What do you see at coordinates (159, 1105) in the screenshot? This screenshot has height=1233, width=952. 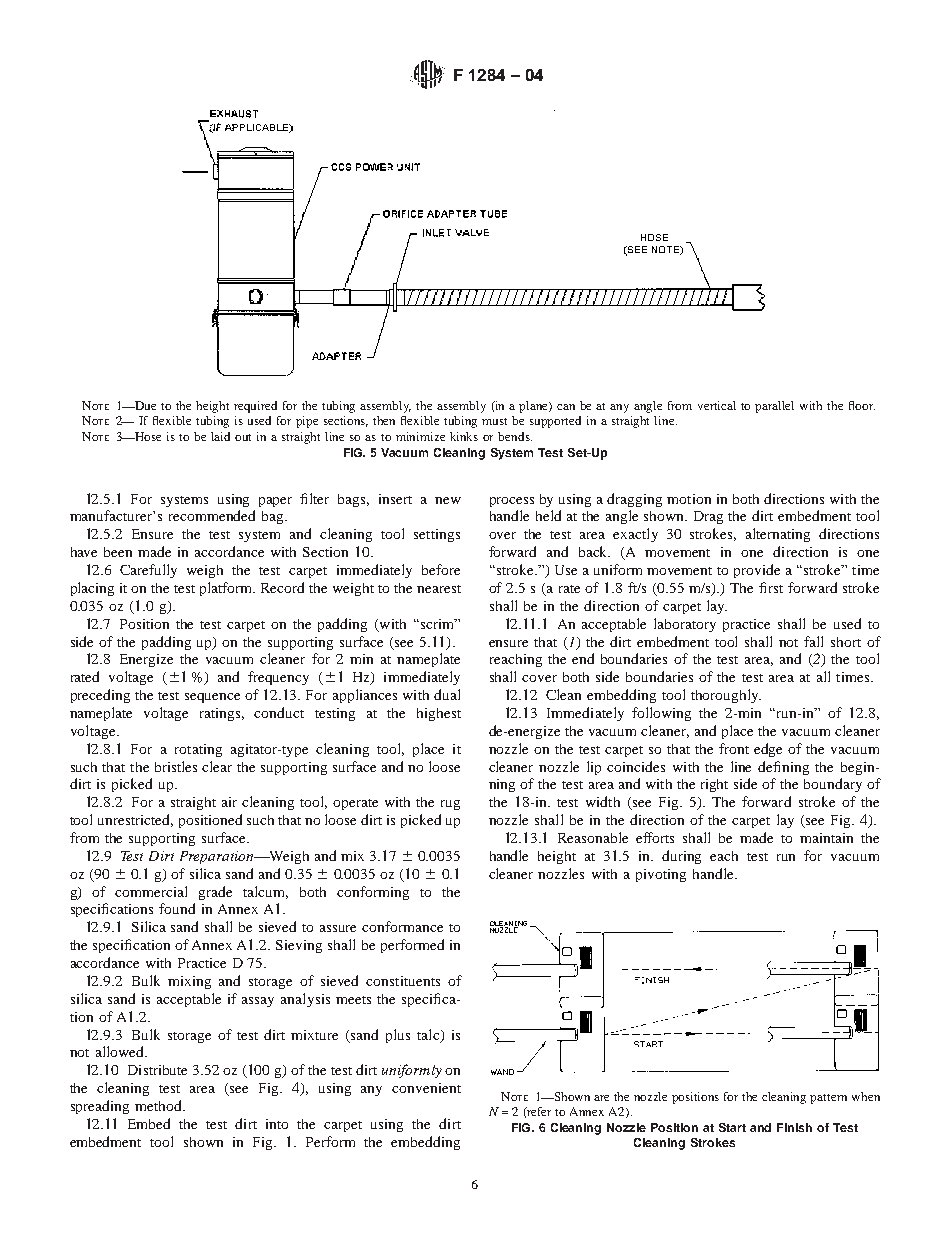 I see `method` at bounding box center [159, 1105].
